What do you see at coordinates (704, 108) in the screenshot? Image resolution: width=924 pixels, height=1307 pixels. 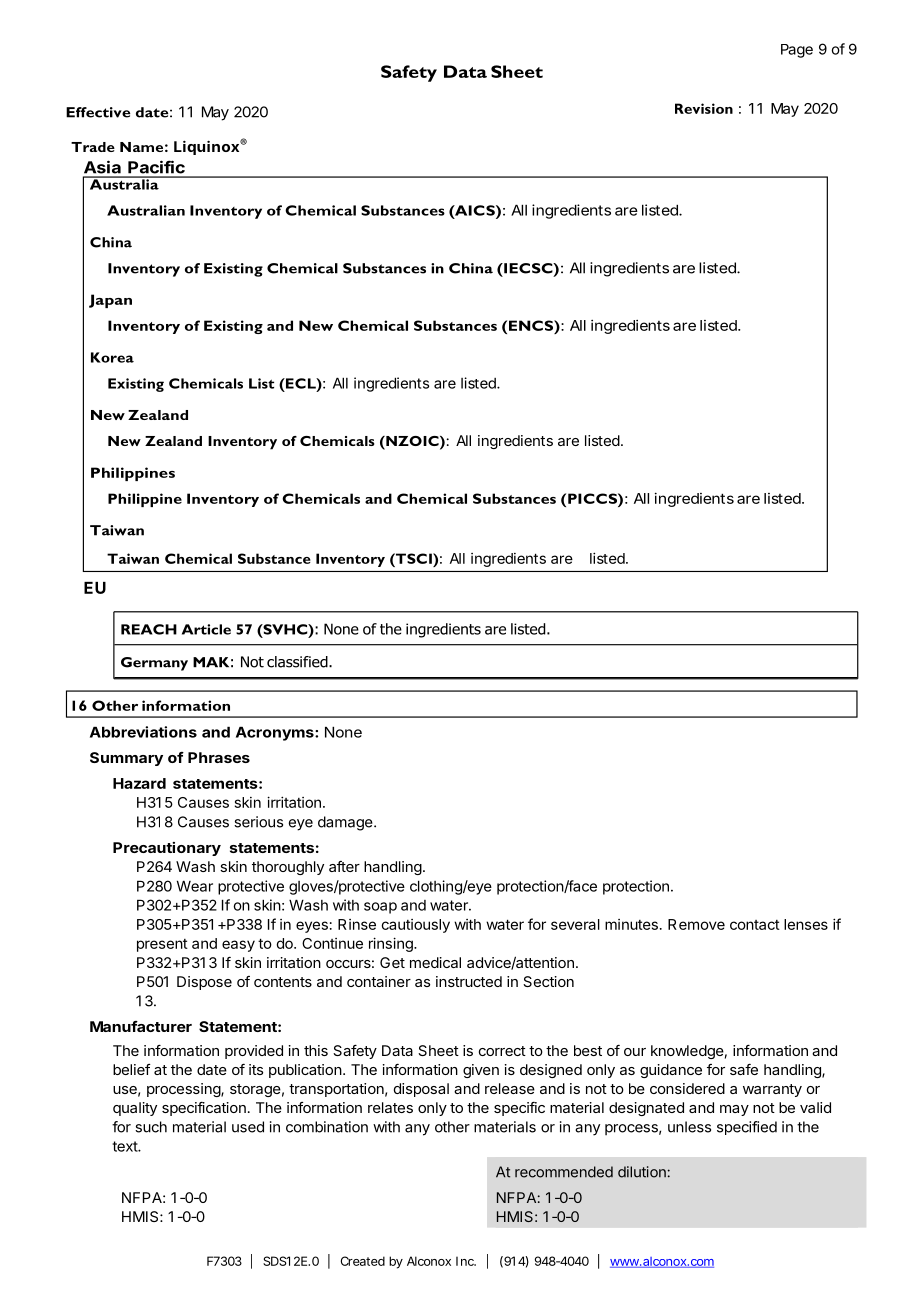 I see `Revision` at bounding box center [704, 108].
